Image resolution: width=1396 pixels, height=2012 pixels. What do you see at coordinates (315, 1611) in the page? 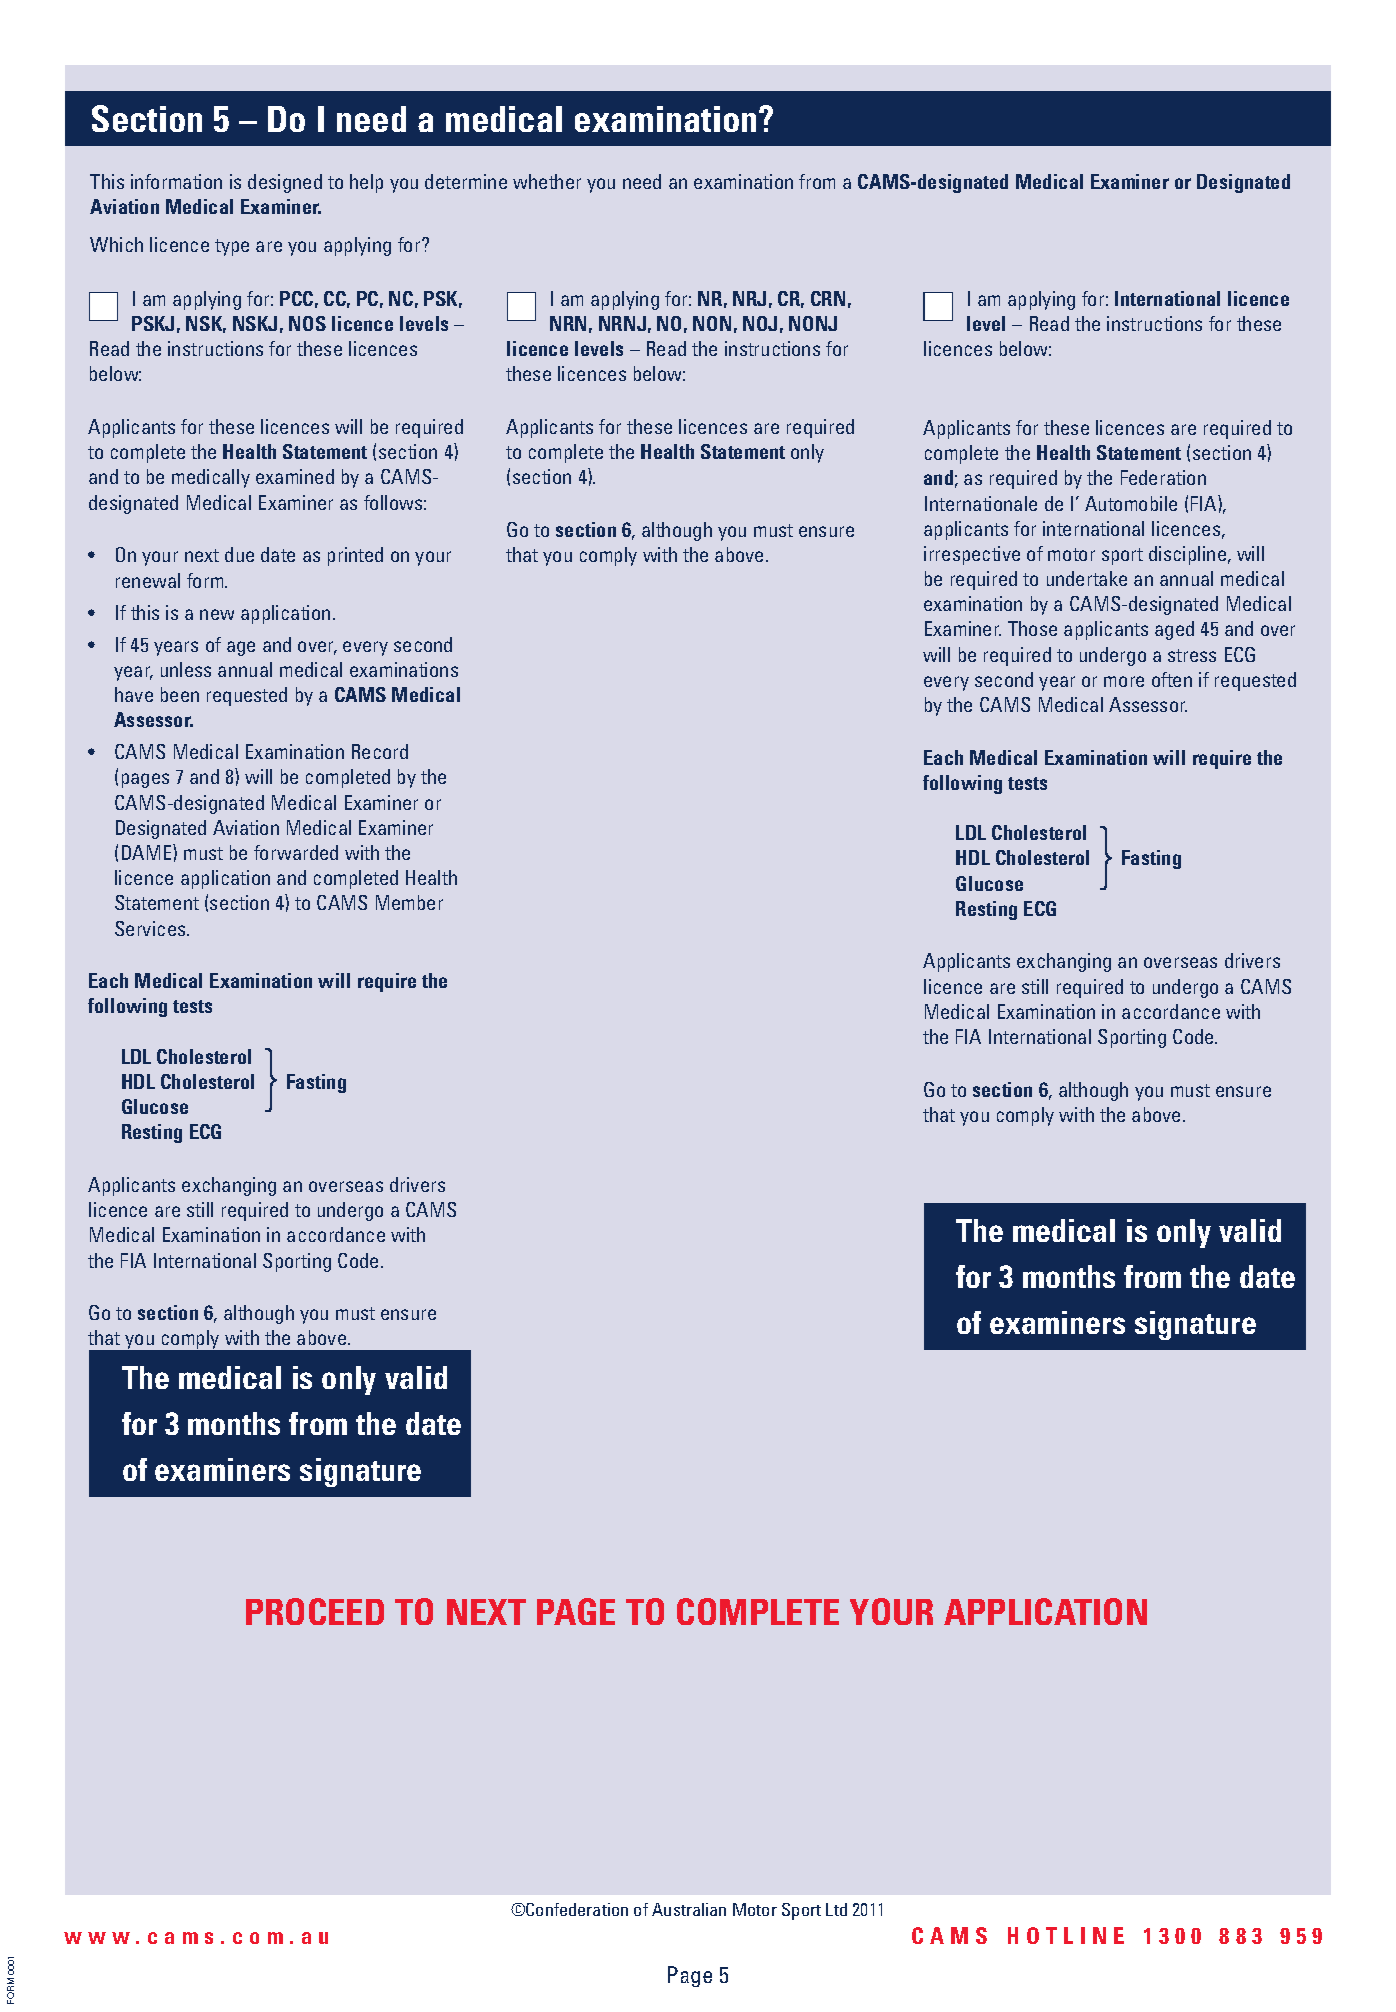
I see `PROCEED` at bounding box center [315, 1611].
